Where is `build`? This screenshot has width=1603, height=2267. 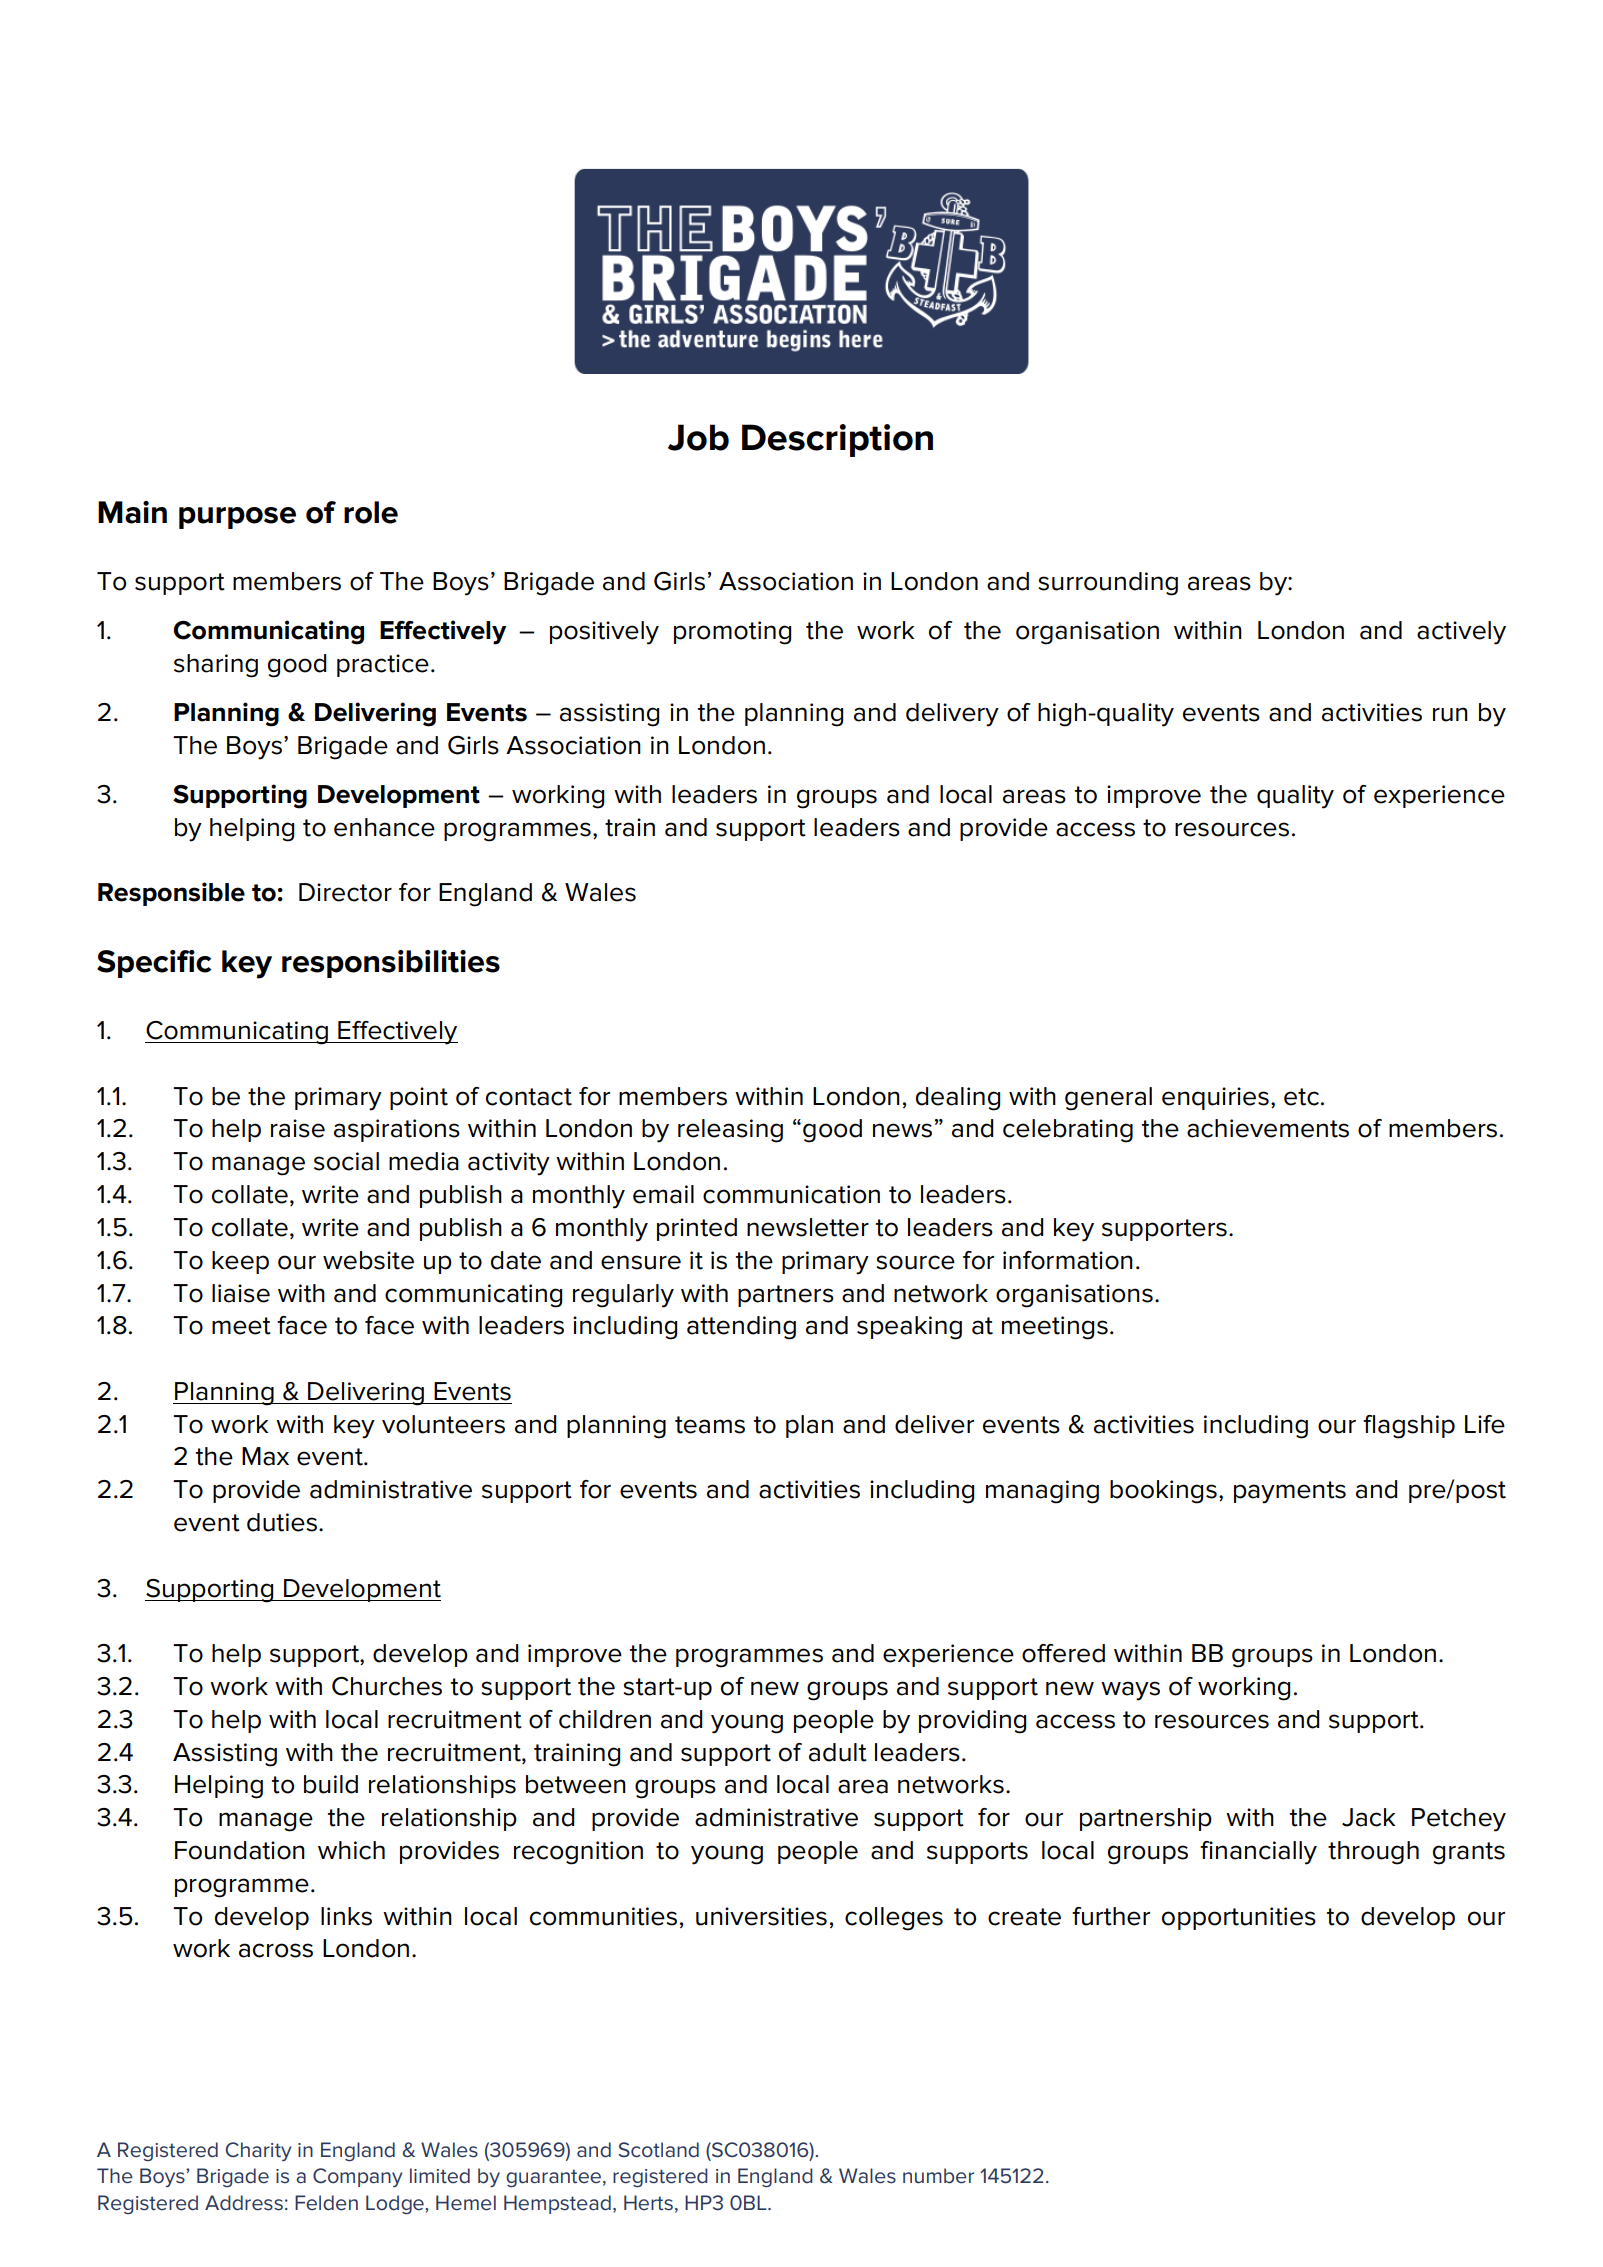 build is located at coordinates (331, 1784).
